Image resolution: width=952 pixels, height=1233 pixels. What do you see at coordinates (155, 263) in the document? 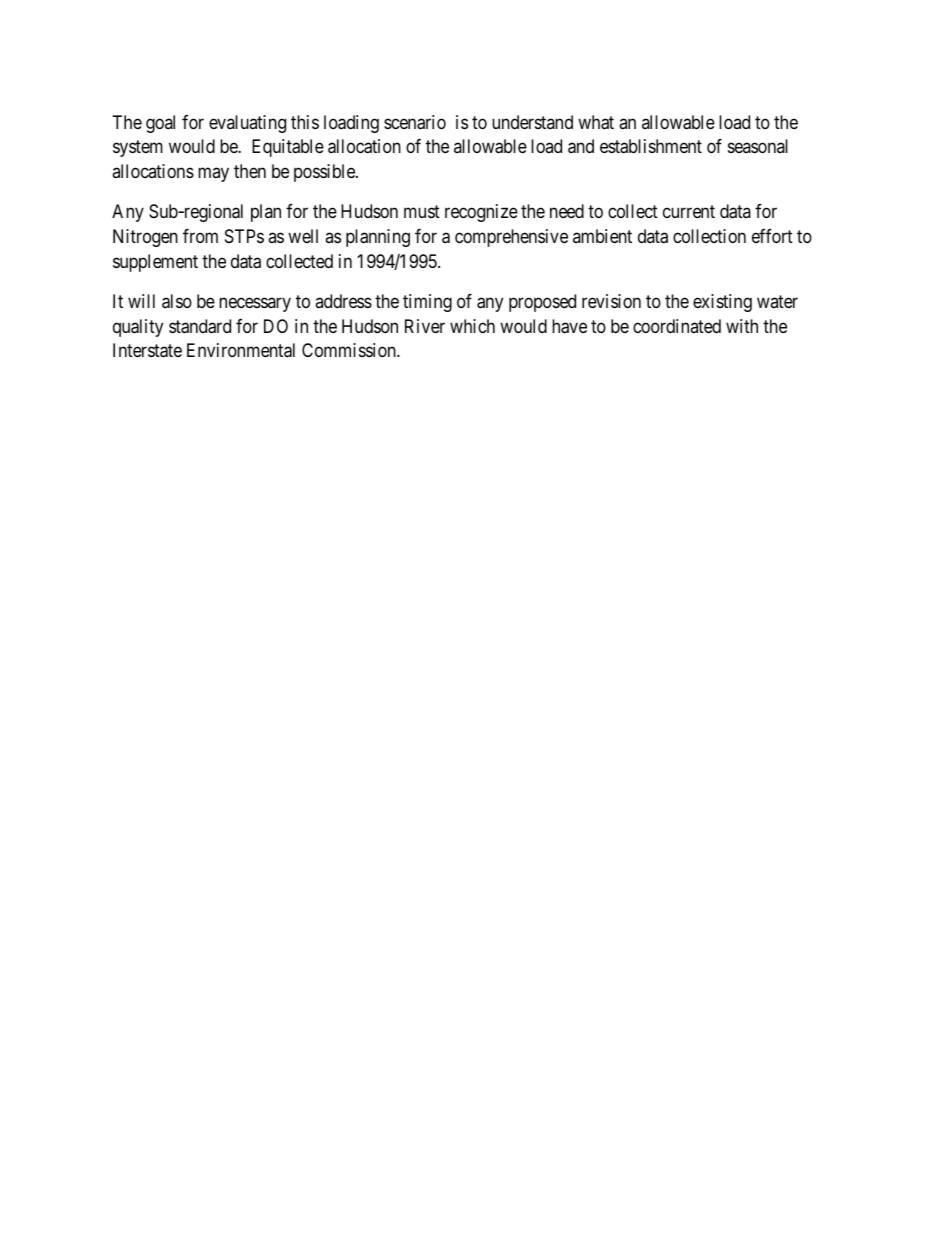
I see `supplement` at bounding box center [155, 263].
